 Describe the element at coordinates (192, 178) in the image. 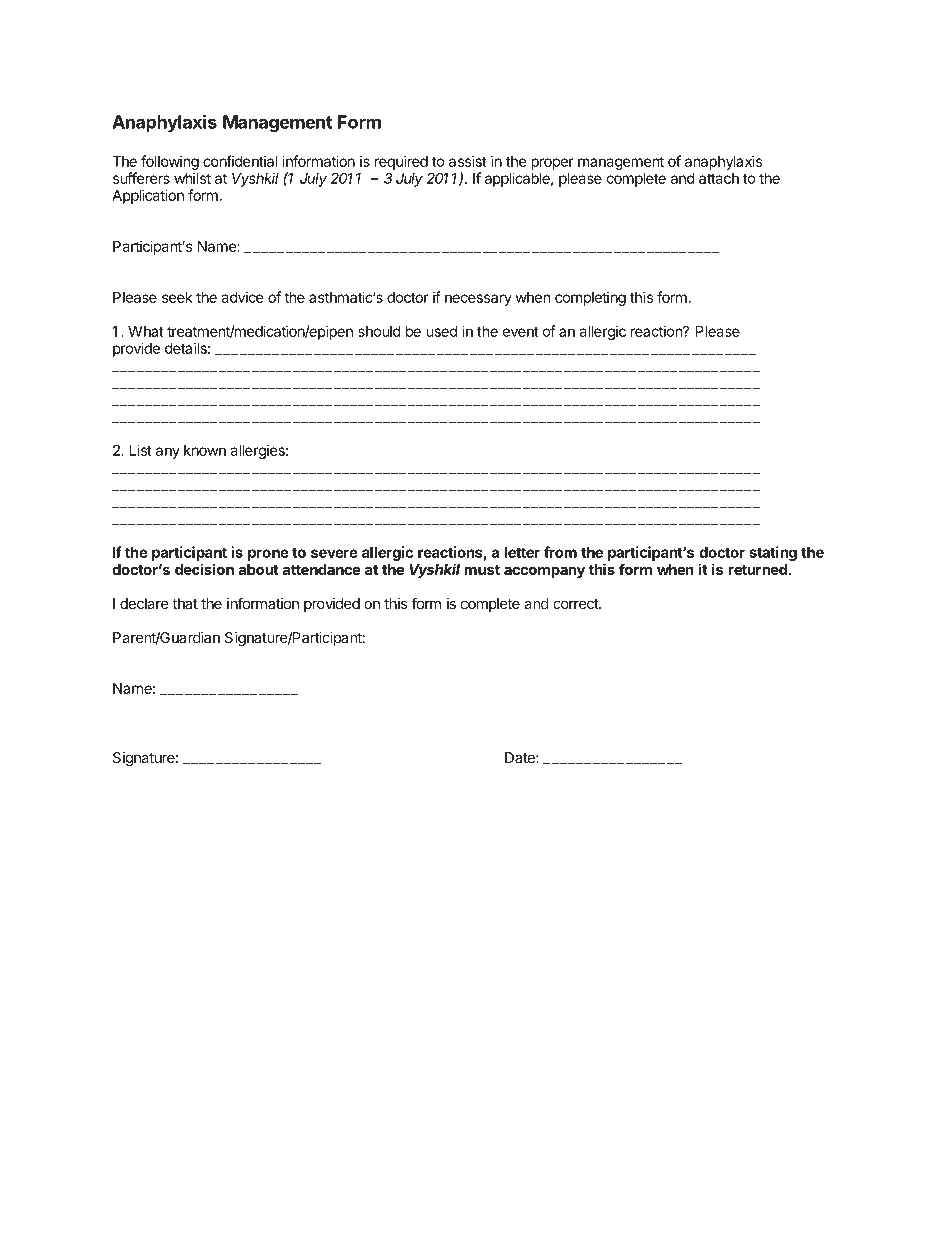

I see `whilst` at that location.
